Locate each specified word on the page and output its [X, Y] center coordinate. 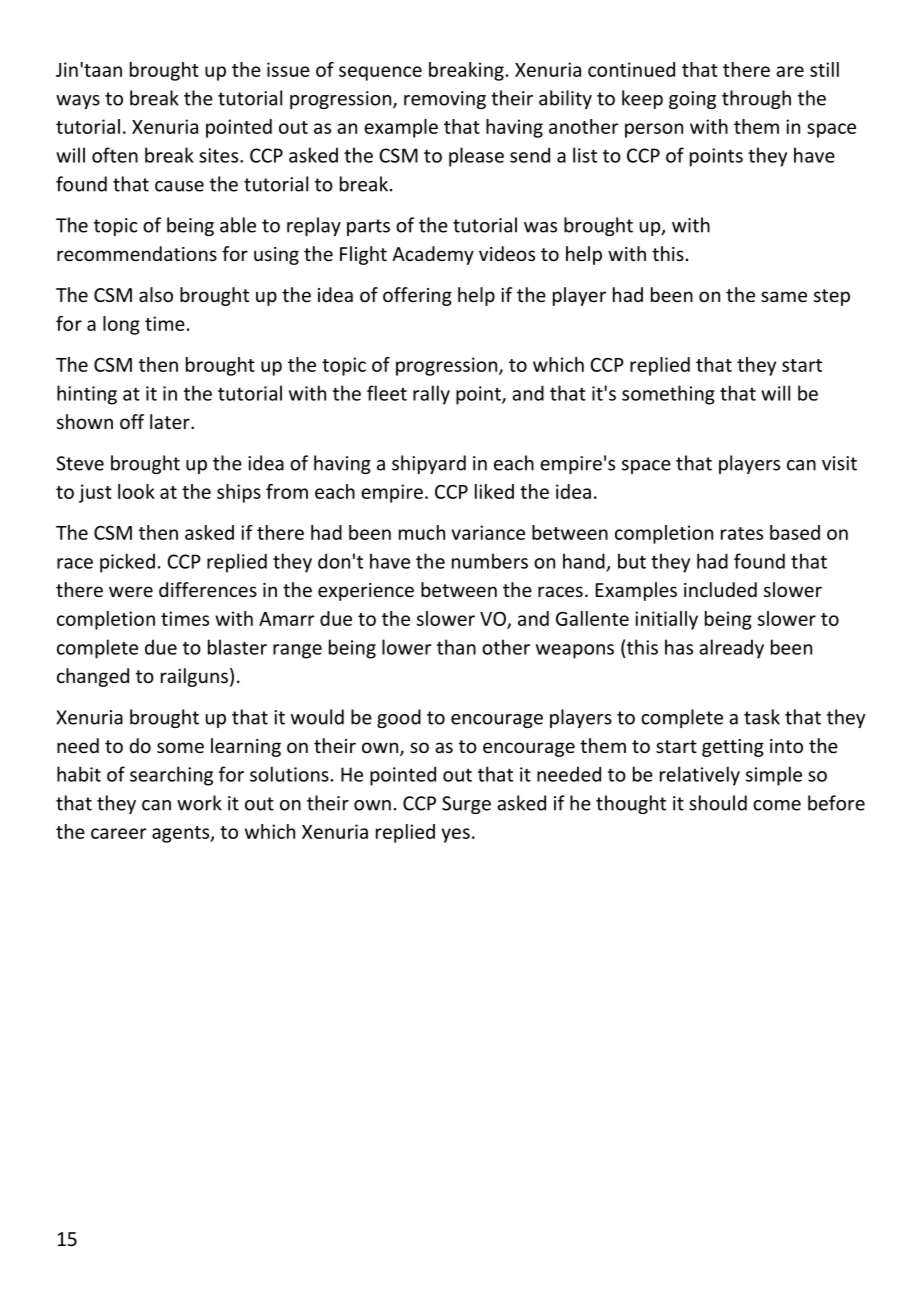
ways [78, 102]
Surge [466, 805]
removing [445, 100]
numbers [490, 561]
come [777, 805]
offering [417, 296]
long [121, 325]
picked [127, 563]
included [720, 589]
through [756, 99]
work [199, 803]
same [784, 296]
